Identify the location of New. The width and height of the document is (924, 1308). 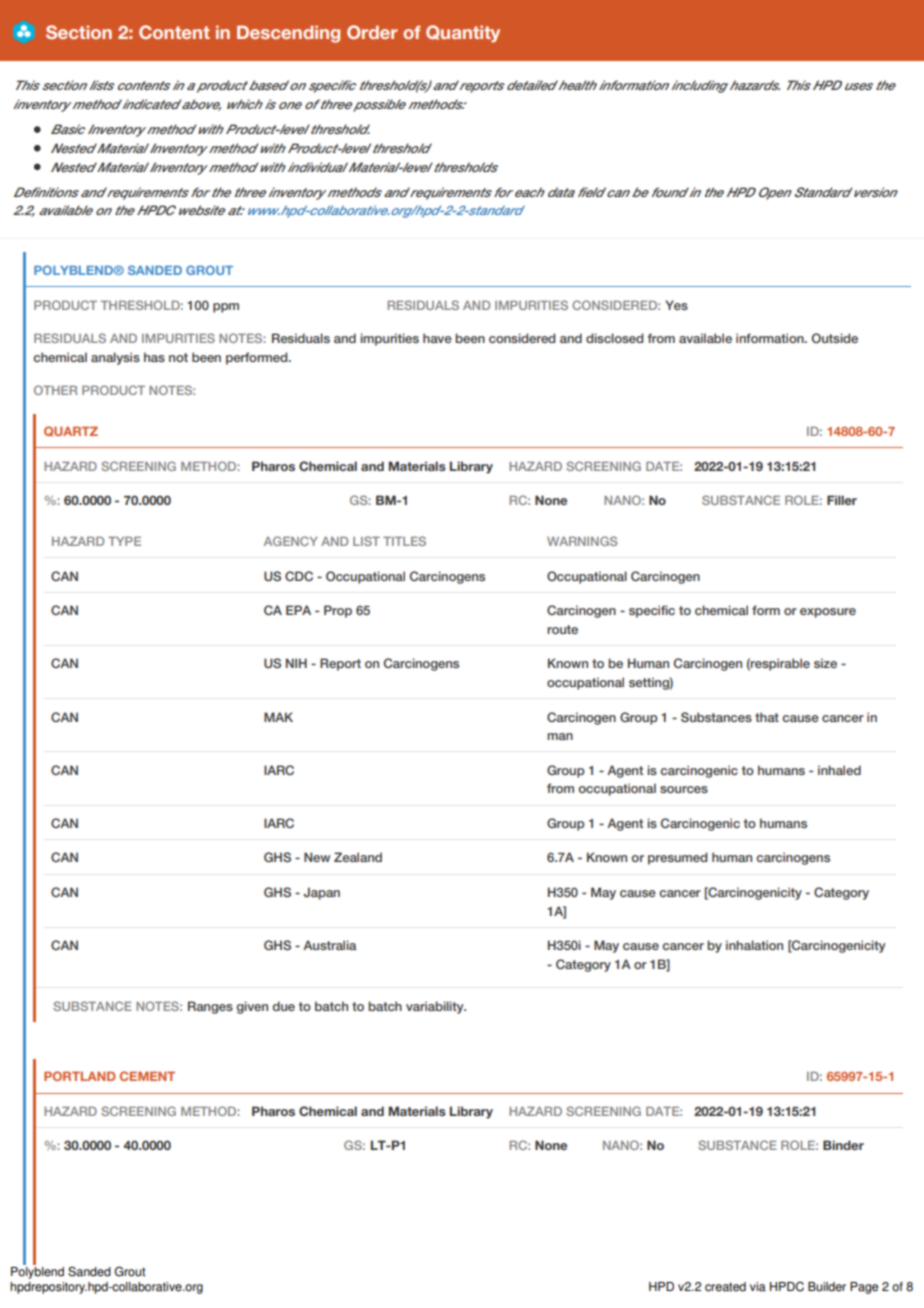
(317, 857).
